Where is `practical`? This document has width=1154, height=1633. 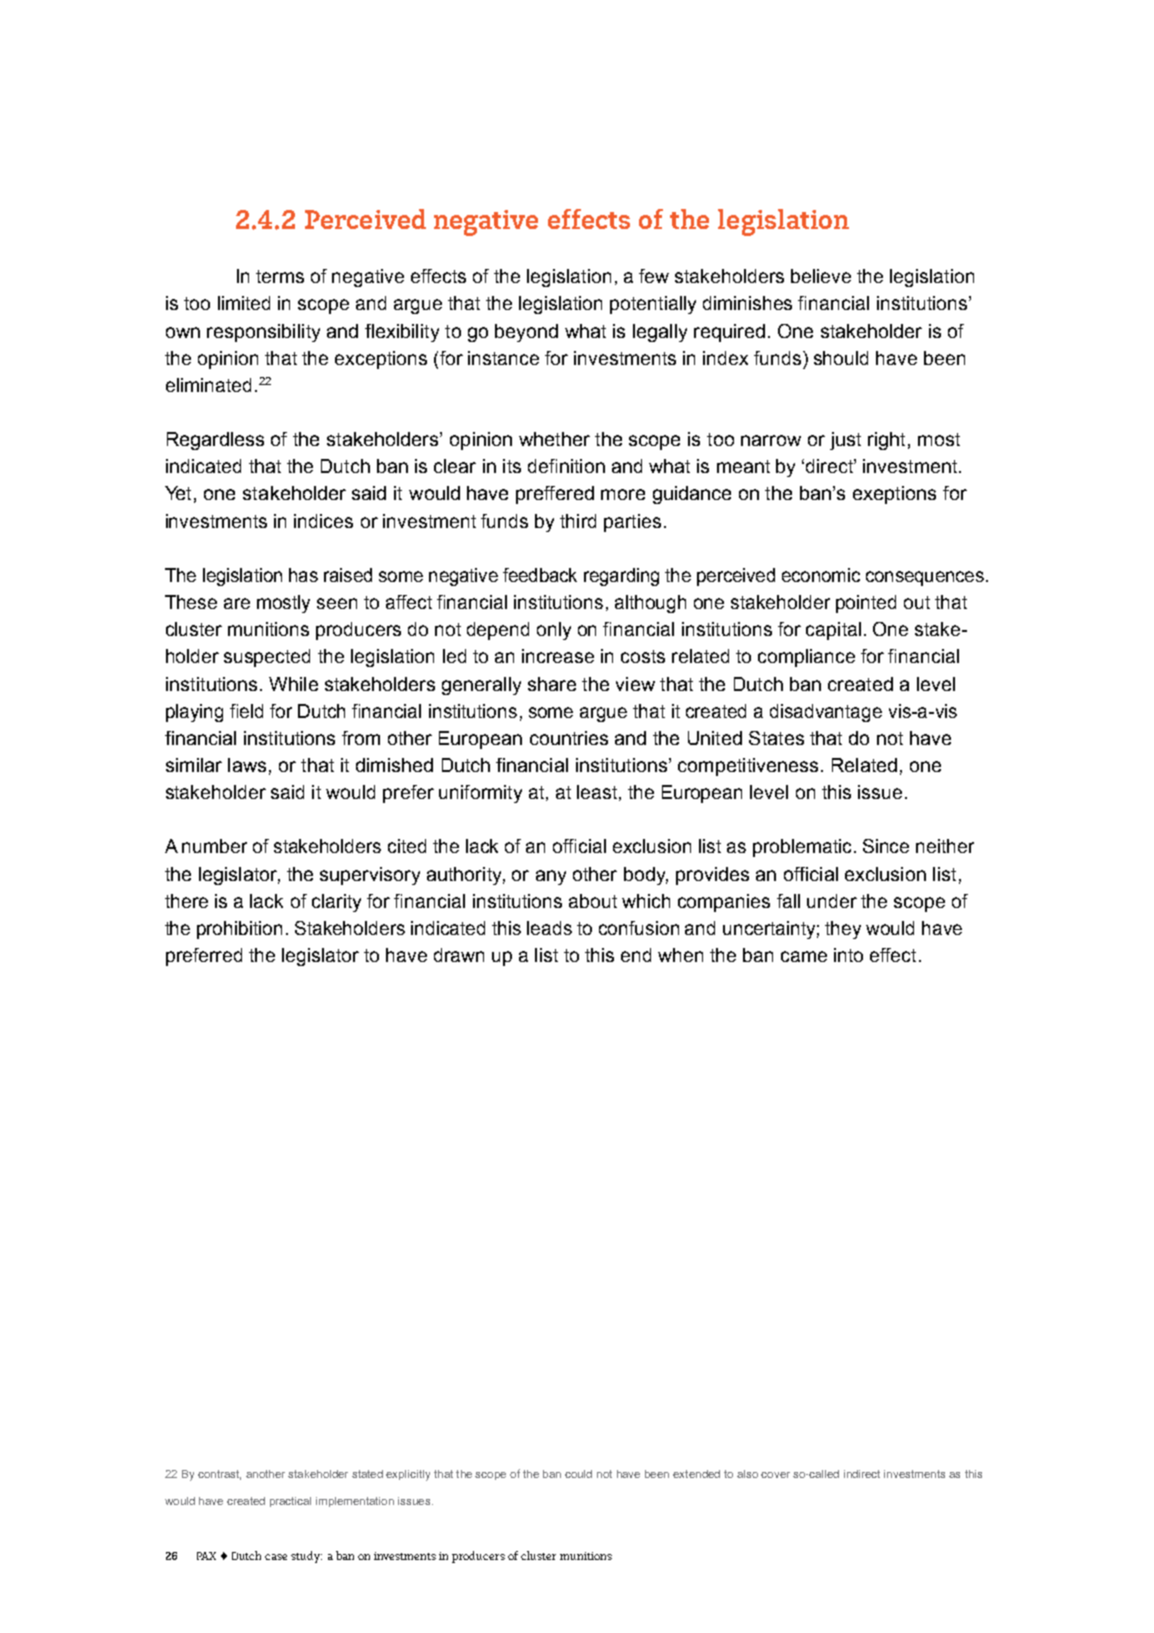 practical is located at coordinates (290, 1502).
